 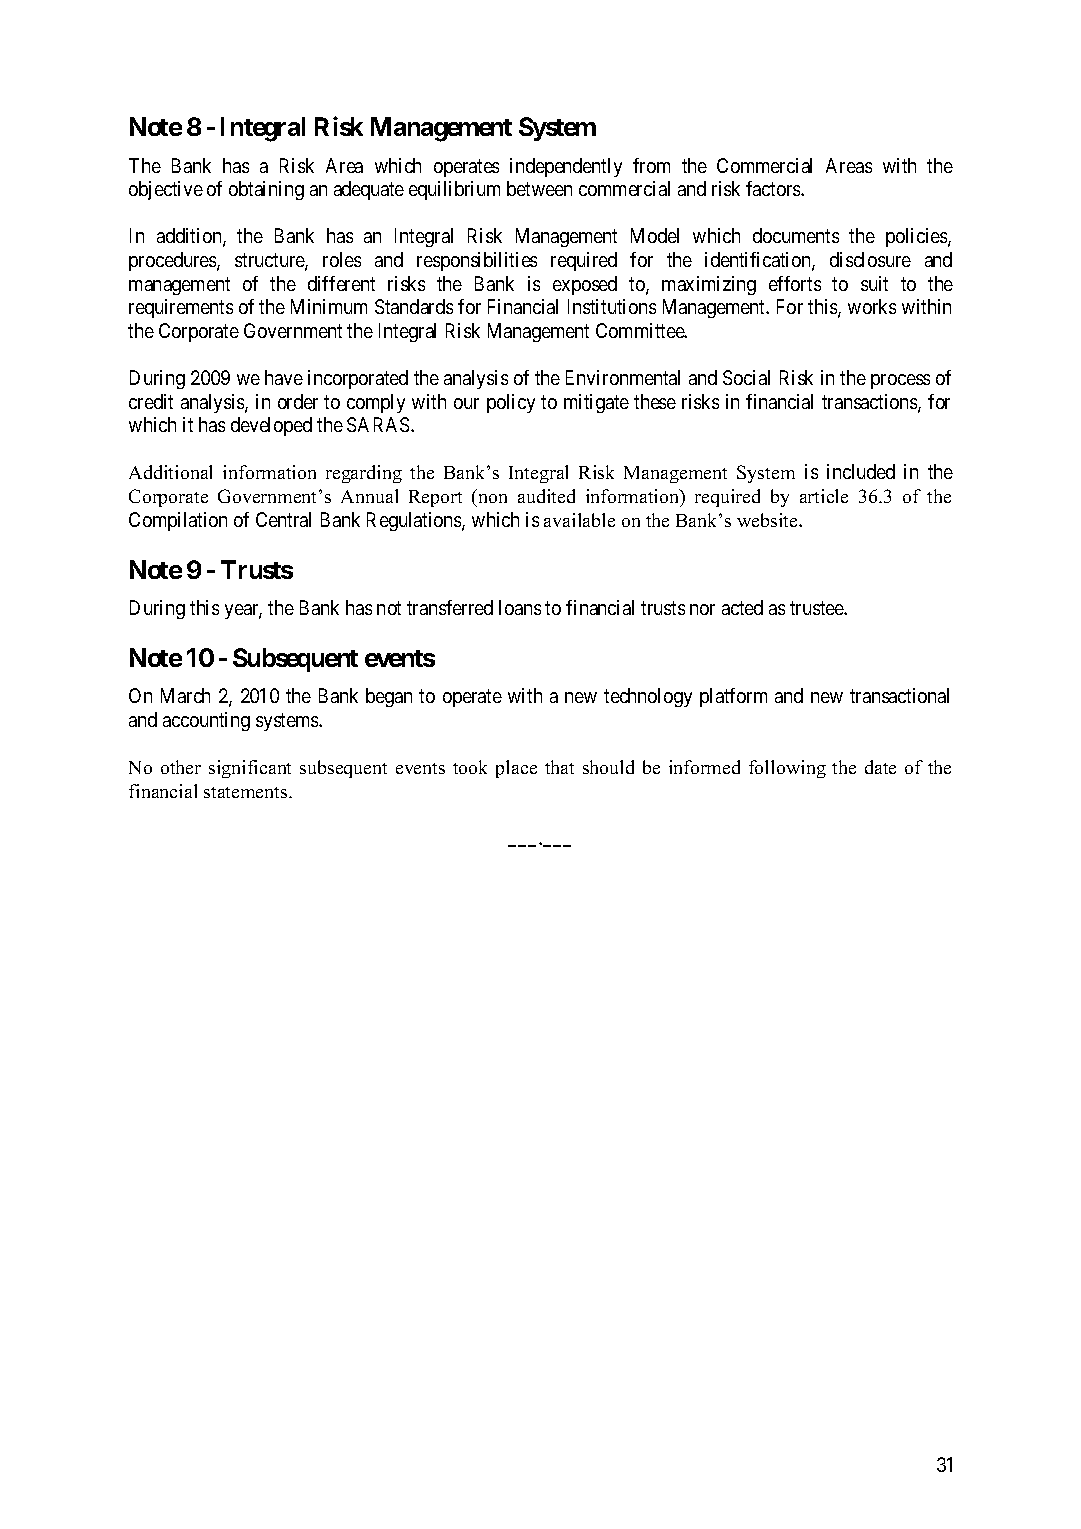 What do you see at coordinates (870, 403) in the document?
I see `transactions` at bounding box center [870, 403].
